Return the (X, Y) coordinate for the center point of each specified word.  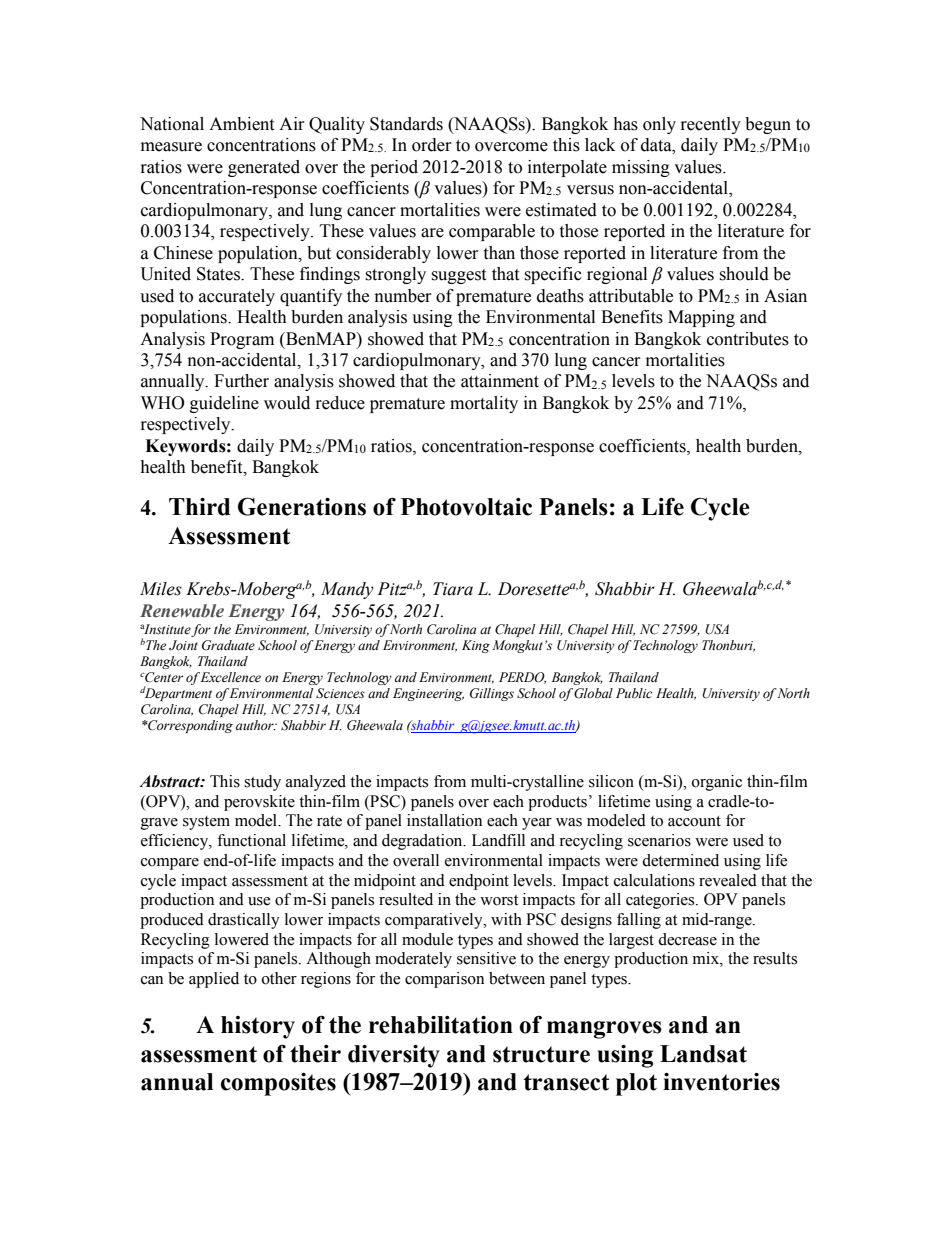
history (258, 1027)
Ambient (241, 124)
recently (711, 125)
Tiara (453, 589)
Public (634, 693)
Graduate (228, 645)
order (432, 145)
